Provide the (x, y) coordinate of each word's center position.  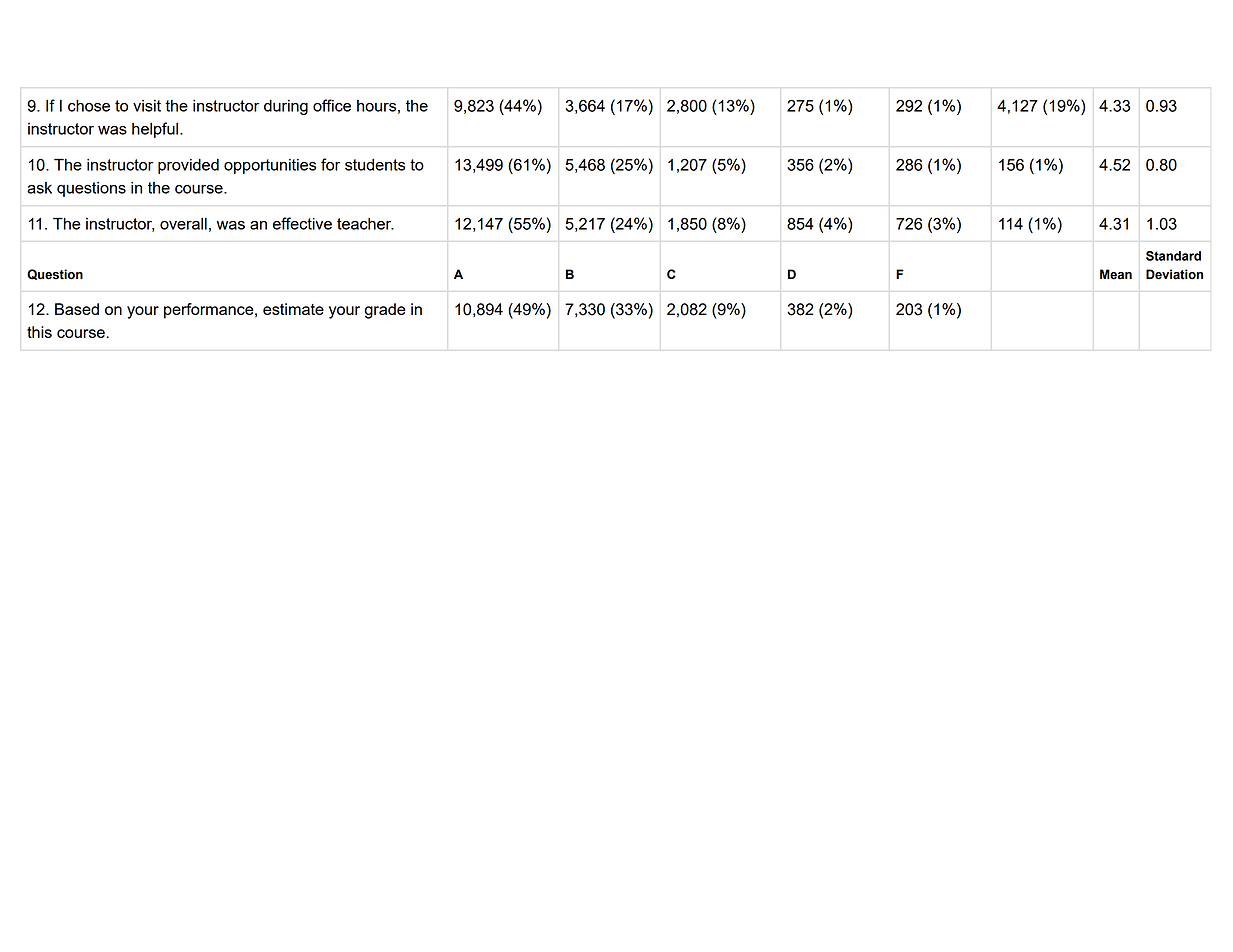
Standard (1173, 256)
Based (77, 309)
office (332, 105)
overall (183, 224)
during (286, 107)
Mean (1116, 274)
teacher (365, 224)
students (375, 165)
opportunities (270, 166)
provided (188, 166)
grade (385, 311)
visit (147, 106)
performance (210, 311)
